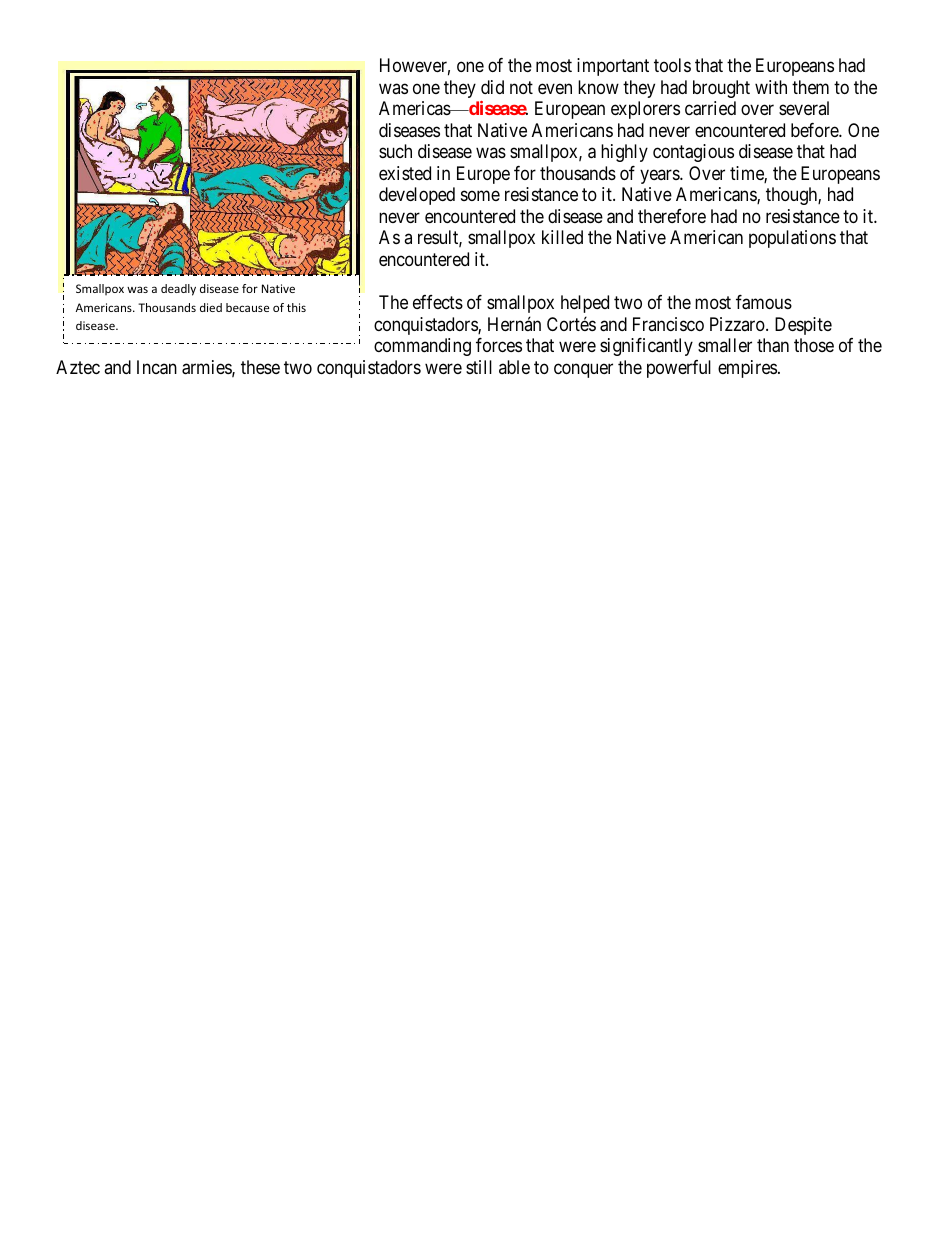  I want to click on tools, so click(672, 65).
